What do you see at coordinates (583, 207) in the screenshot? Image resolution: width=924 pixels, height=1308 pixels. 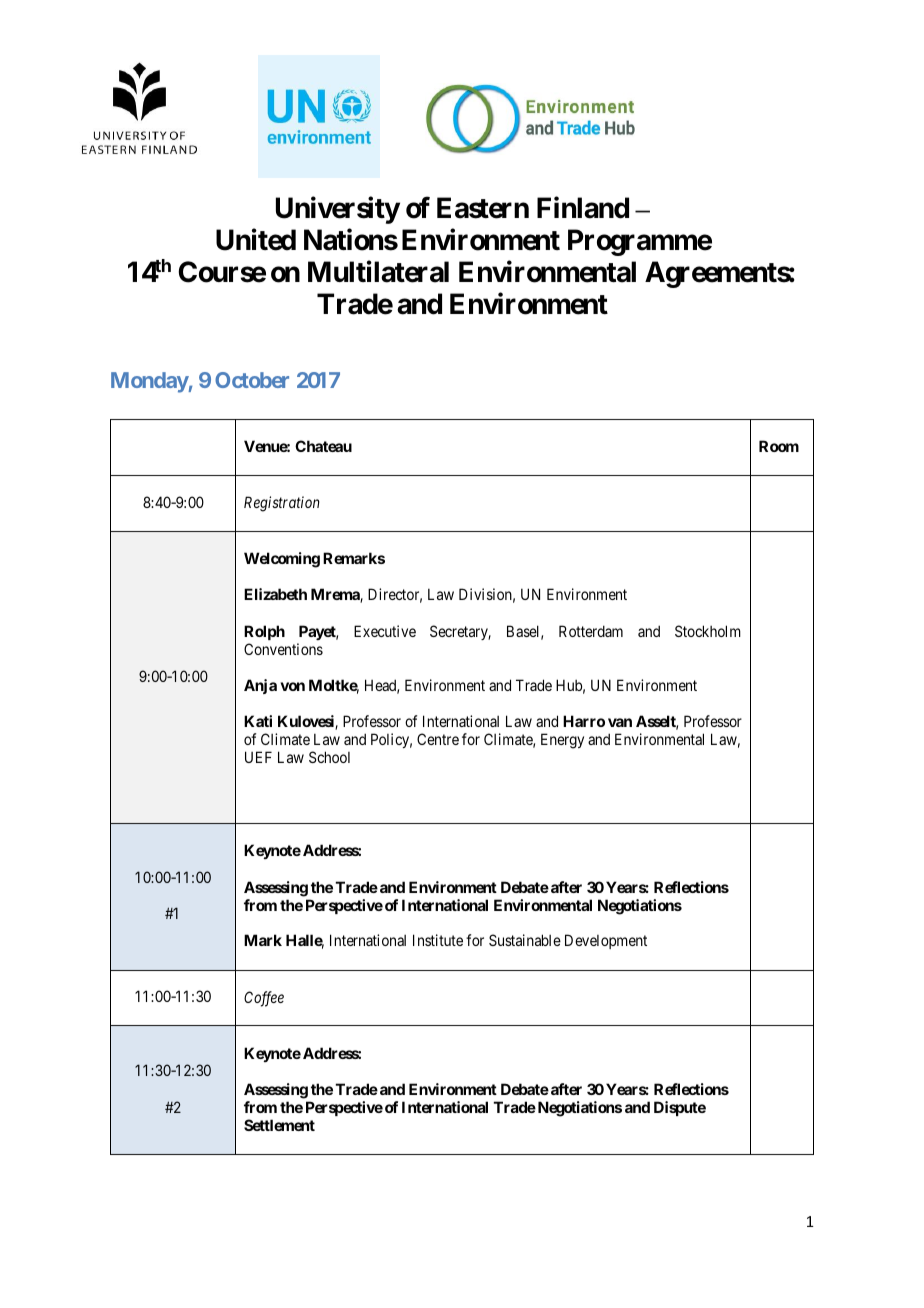 I see `Finland` at bounding box center [583, 207].
